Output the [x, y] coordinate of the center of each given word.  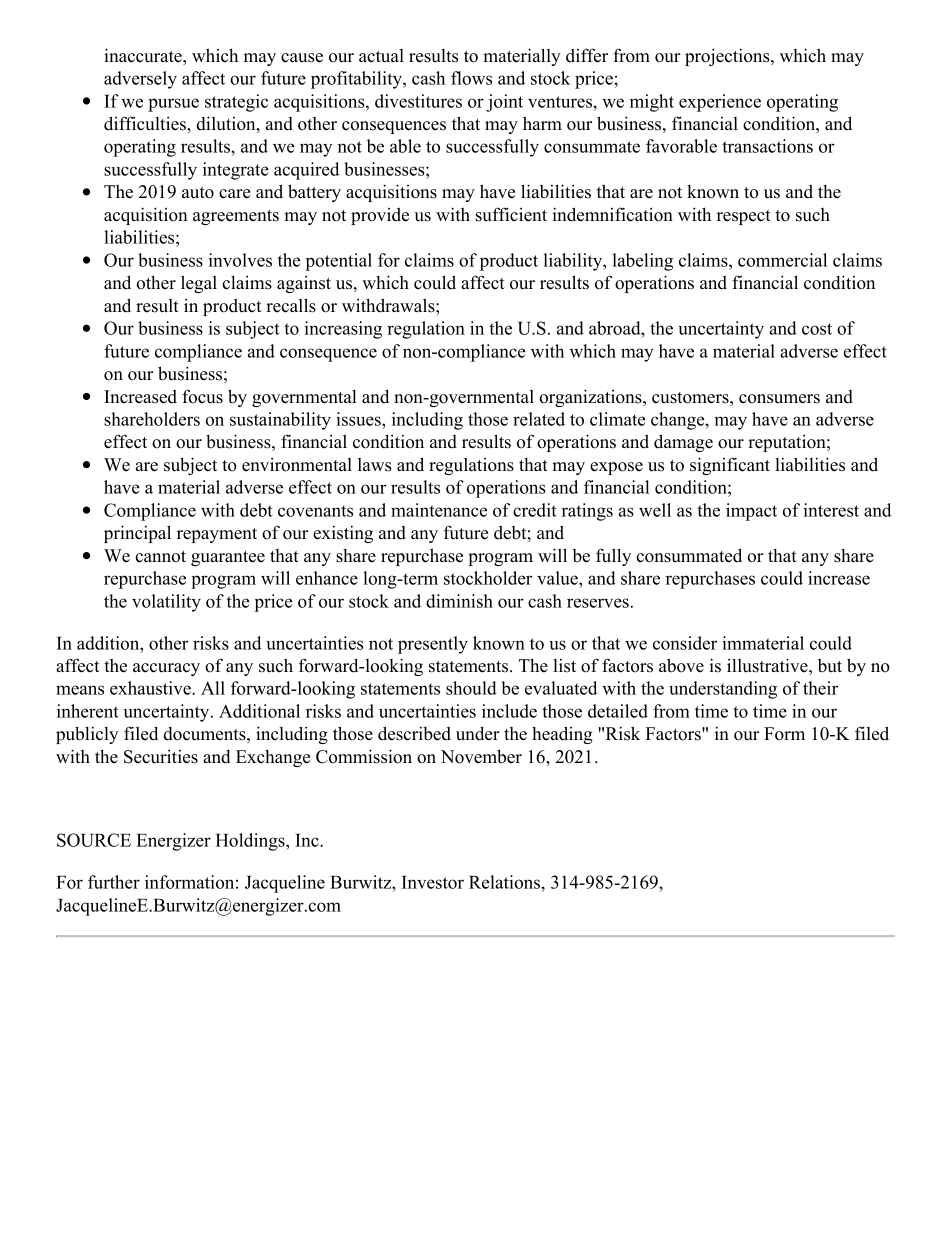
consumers [779, 399]
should [471, 688]
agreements [236, 217]
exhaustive [151, 688]
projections [728, 57]
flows [471, 78]
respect [744, 217]
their [820, 688]
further [114, 882]
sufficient [511, 214]
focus [202, 396]
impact [751, 512]
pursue [173, 105]
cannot [160, 557]
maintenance [439, 510]
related [539, 419]
